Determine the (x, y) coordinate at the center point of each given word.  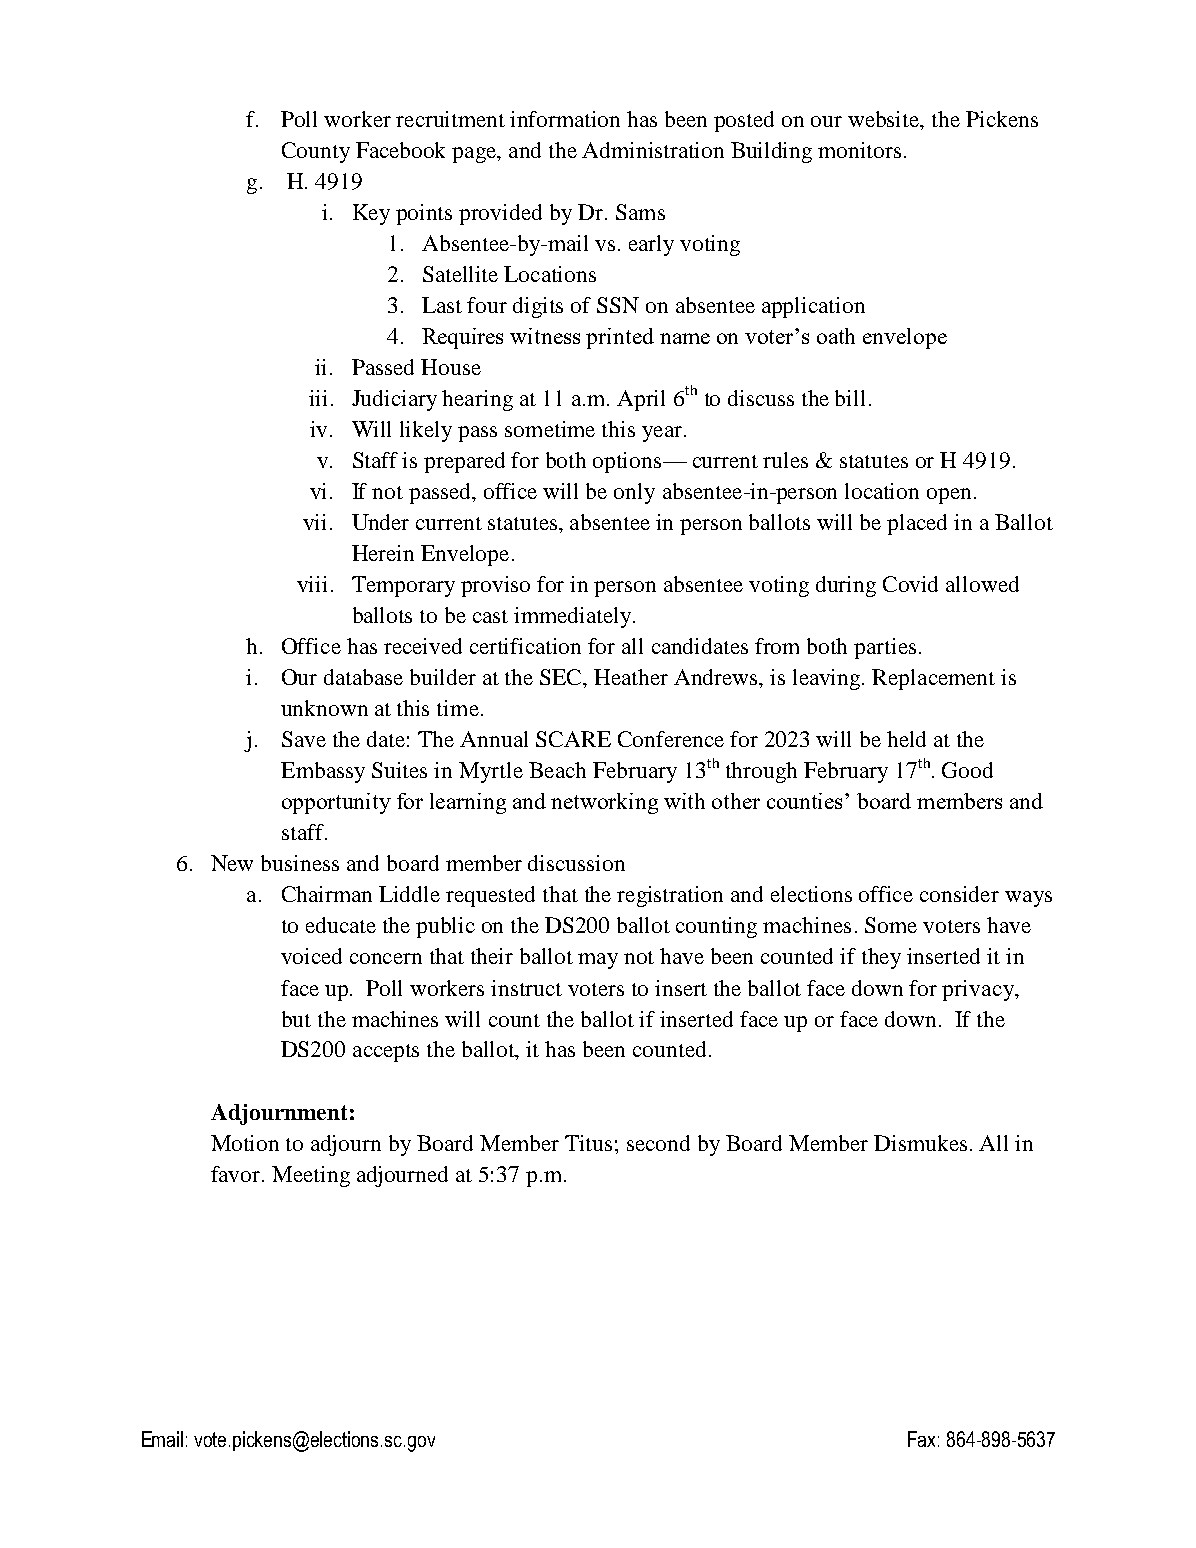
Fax (921, 1439)
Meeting (311, 1176)
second (658, 1143)
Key (371, 214)
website (885, 120)
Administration (653, 150)
